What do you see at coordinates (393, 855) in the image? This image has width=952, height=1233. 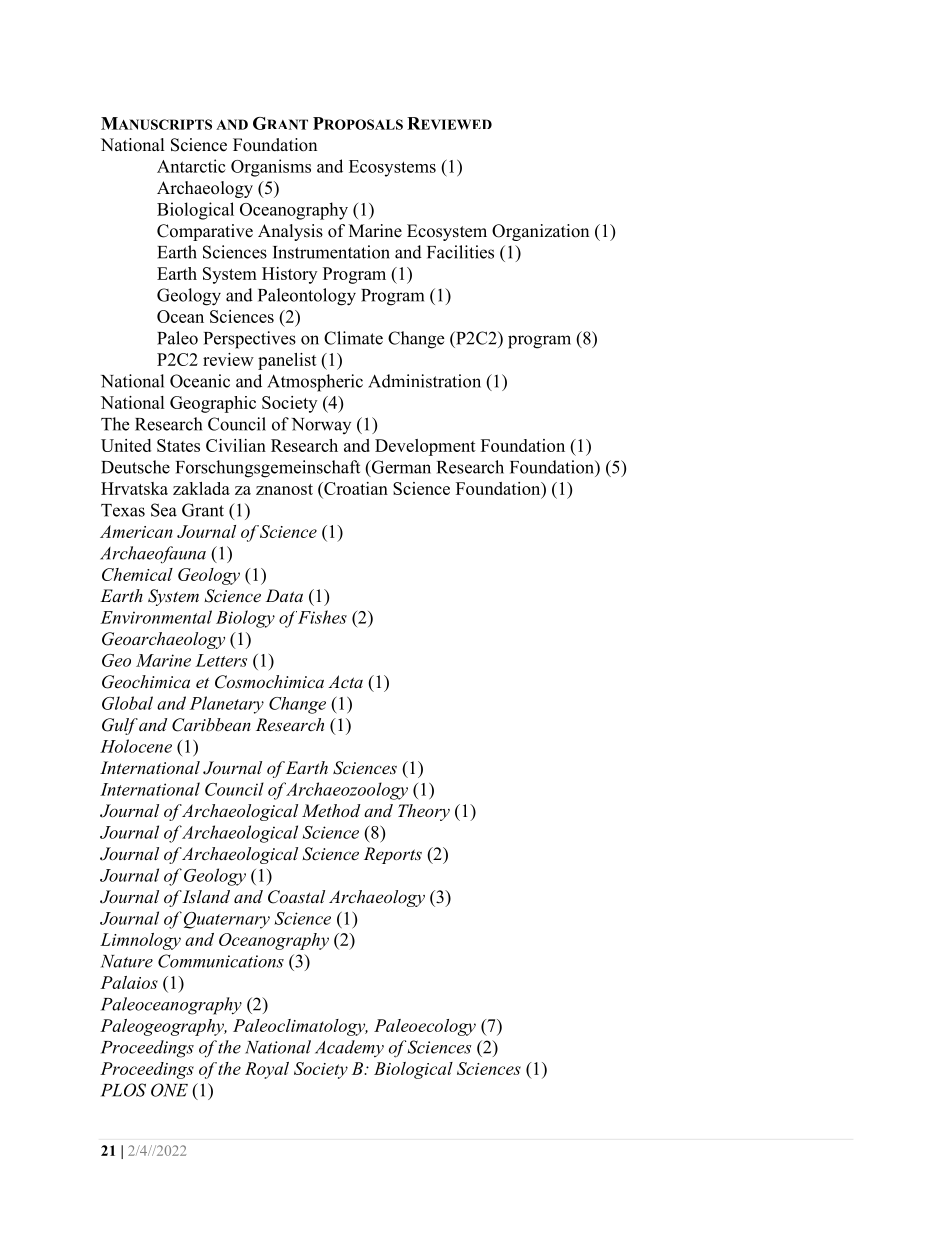 I see `Reports` at bounding box center [393, 855].
